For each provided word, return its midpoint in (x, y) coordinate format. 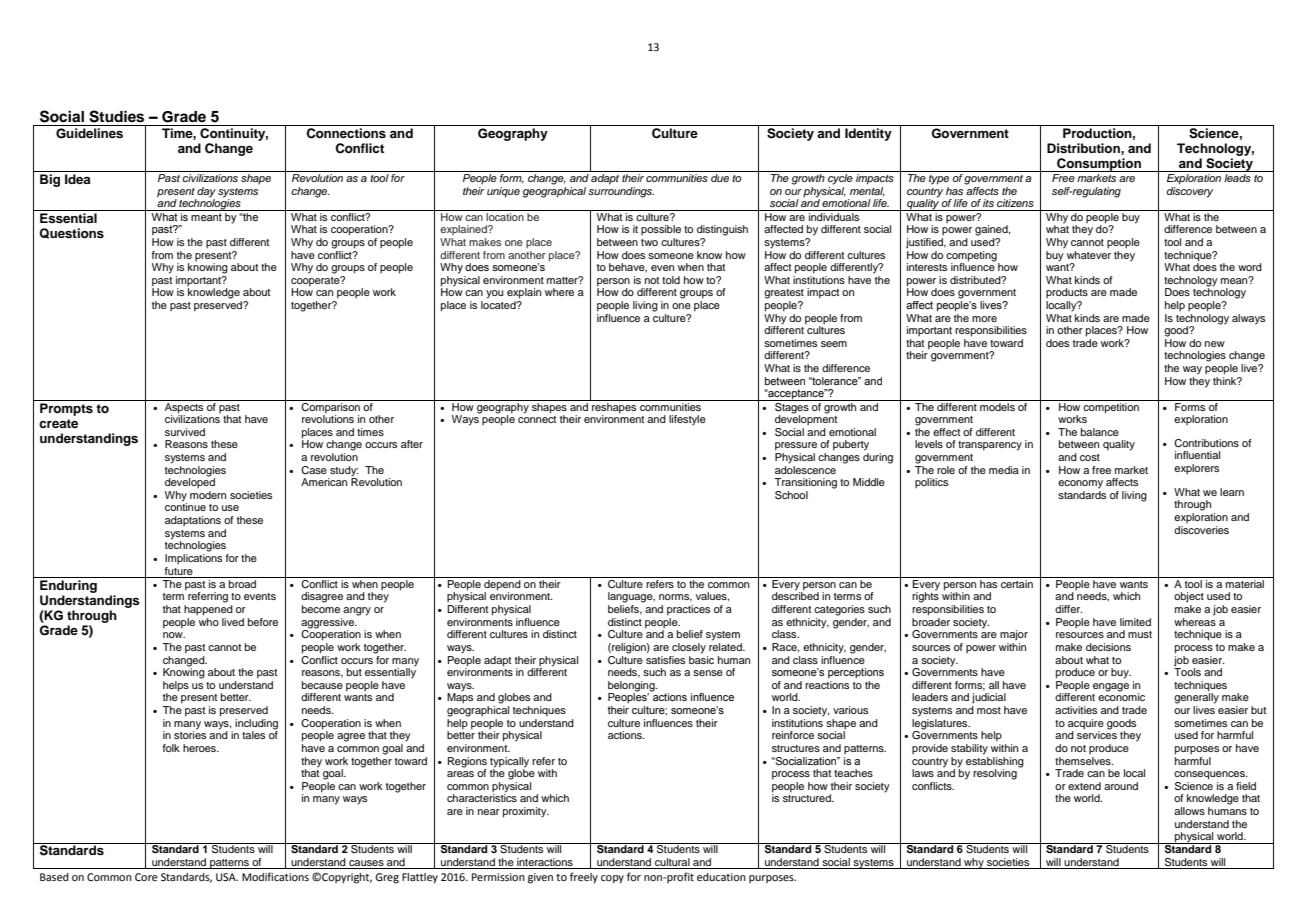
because (322, 685)
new (1215, 344)
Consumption (1099, 165)
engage (1111, 687)
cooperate (316, 281)
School (791, 495)
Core (146, 877)
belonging (632, 687)
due (720, 178)
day (206, 192)
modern (208, 495)
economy (1080, 484)
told (671, 280)
